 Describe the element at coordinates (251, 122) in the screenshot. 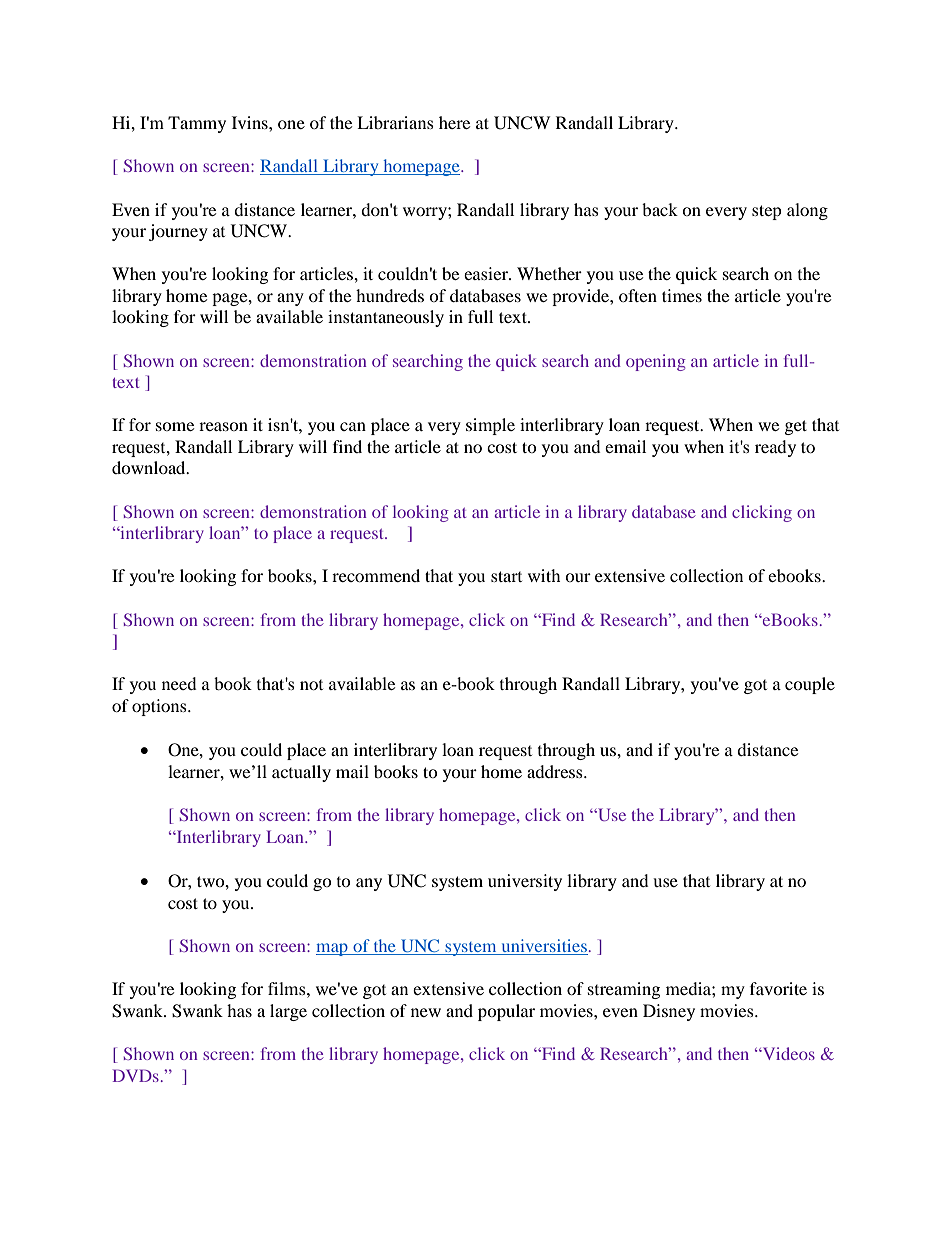

I see `Ivins` at that location.
